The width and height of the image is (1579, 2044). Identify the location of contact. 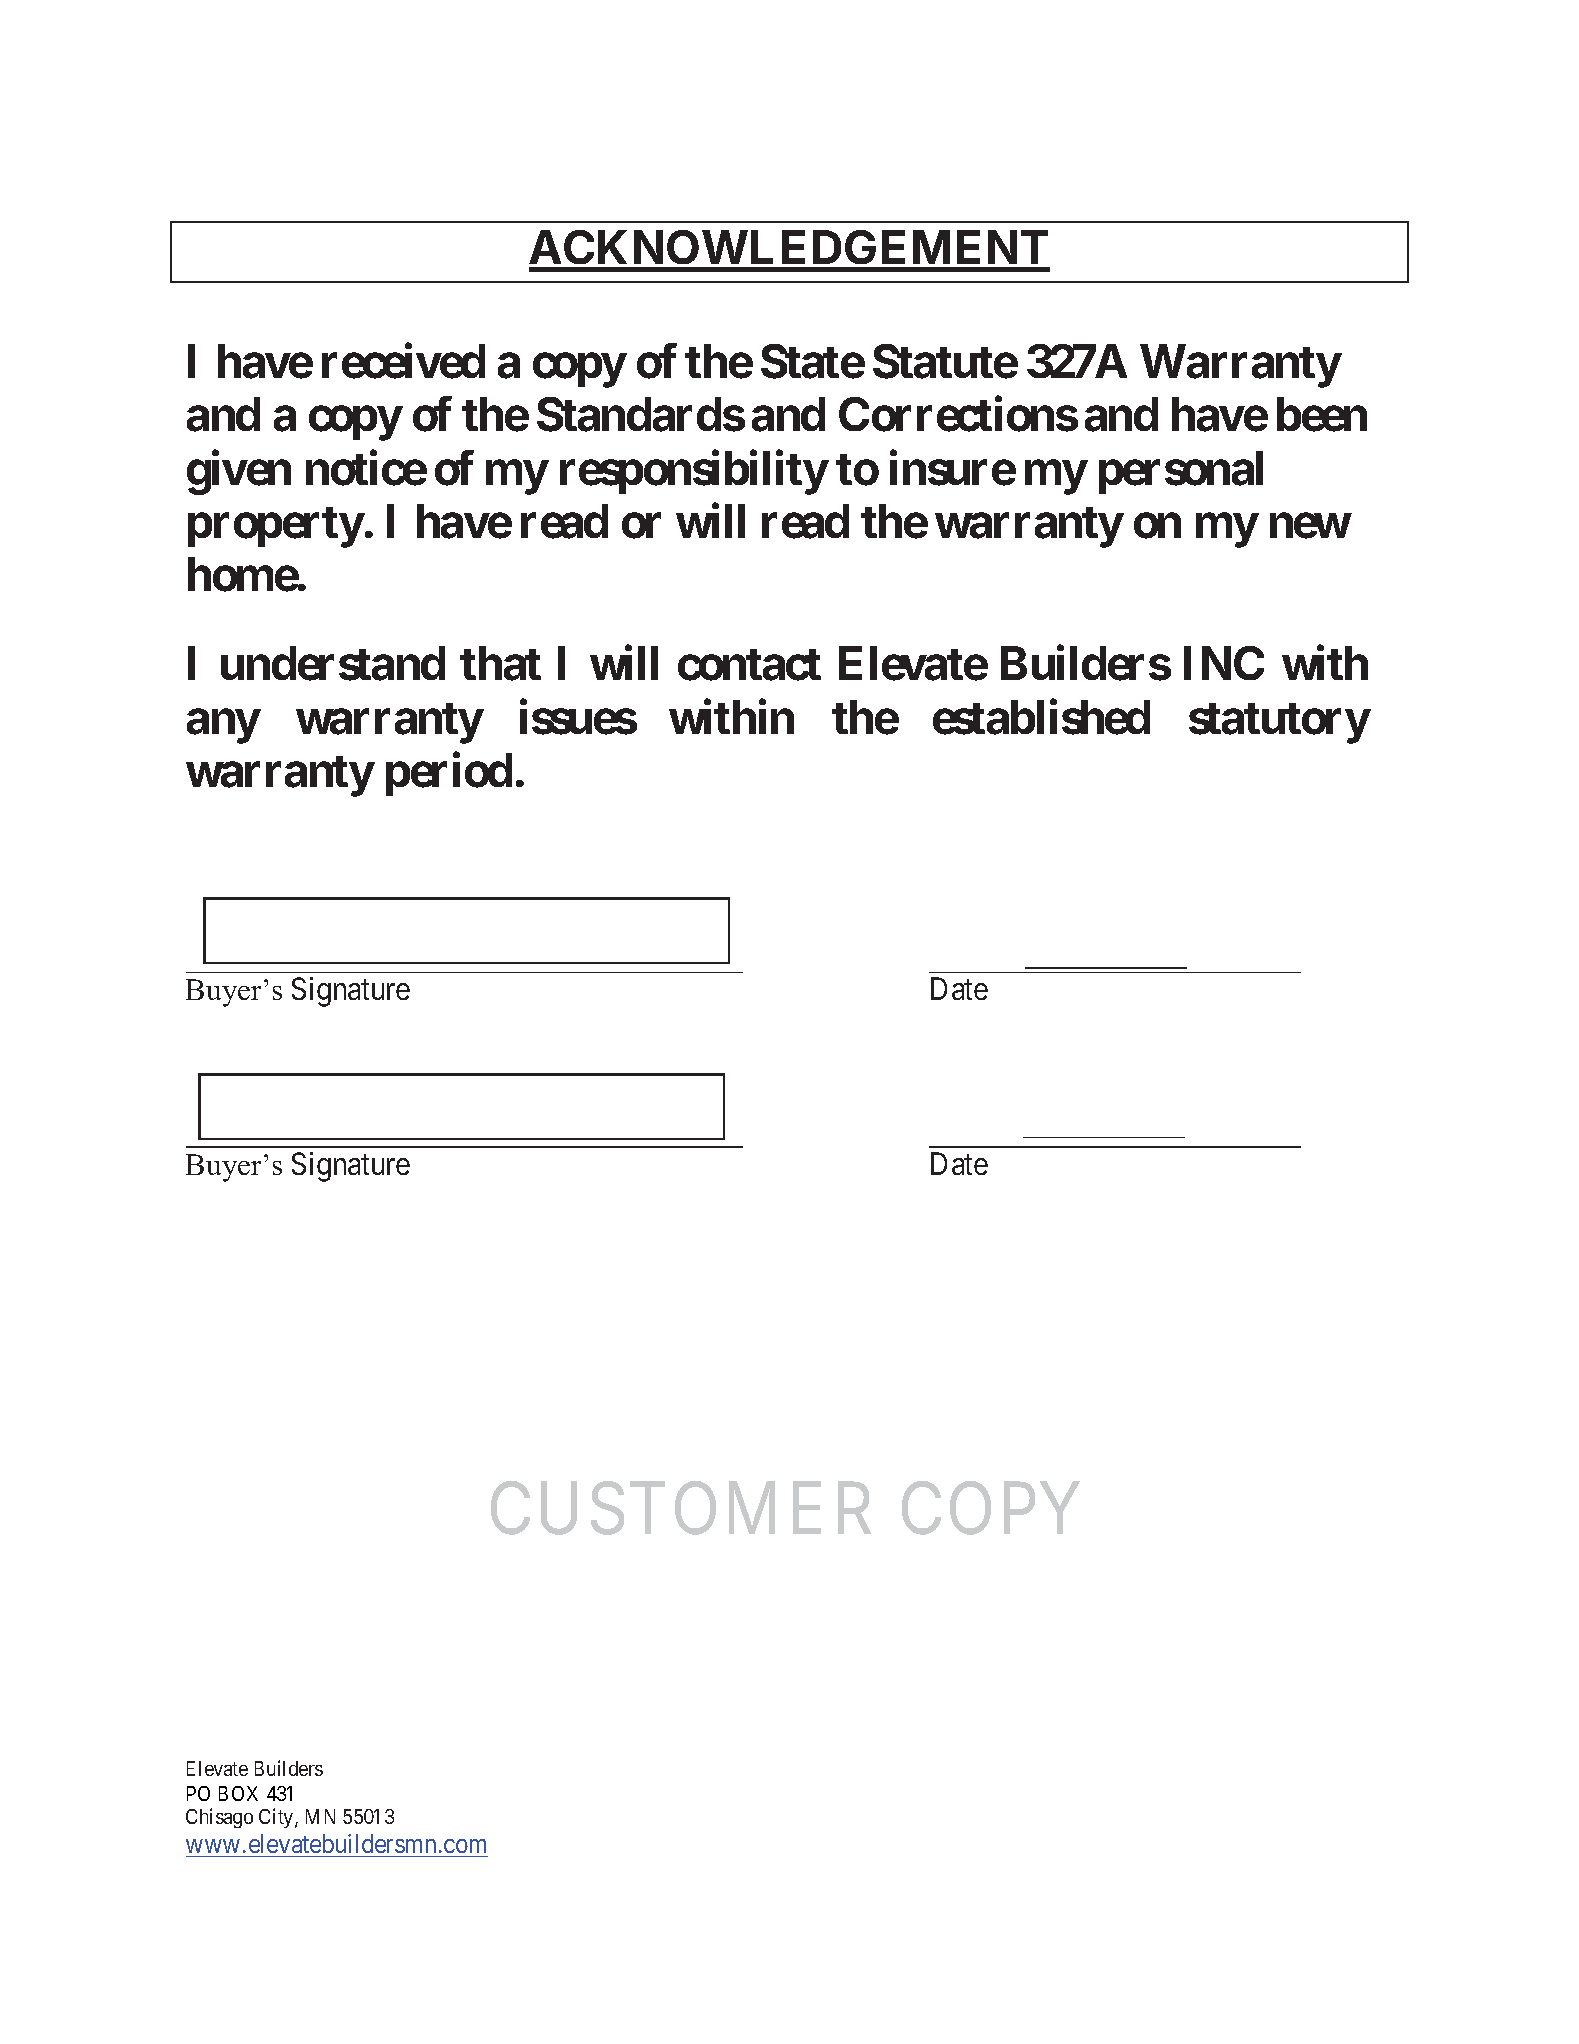
(749, 665).
